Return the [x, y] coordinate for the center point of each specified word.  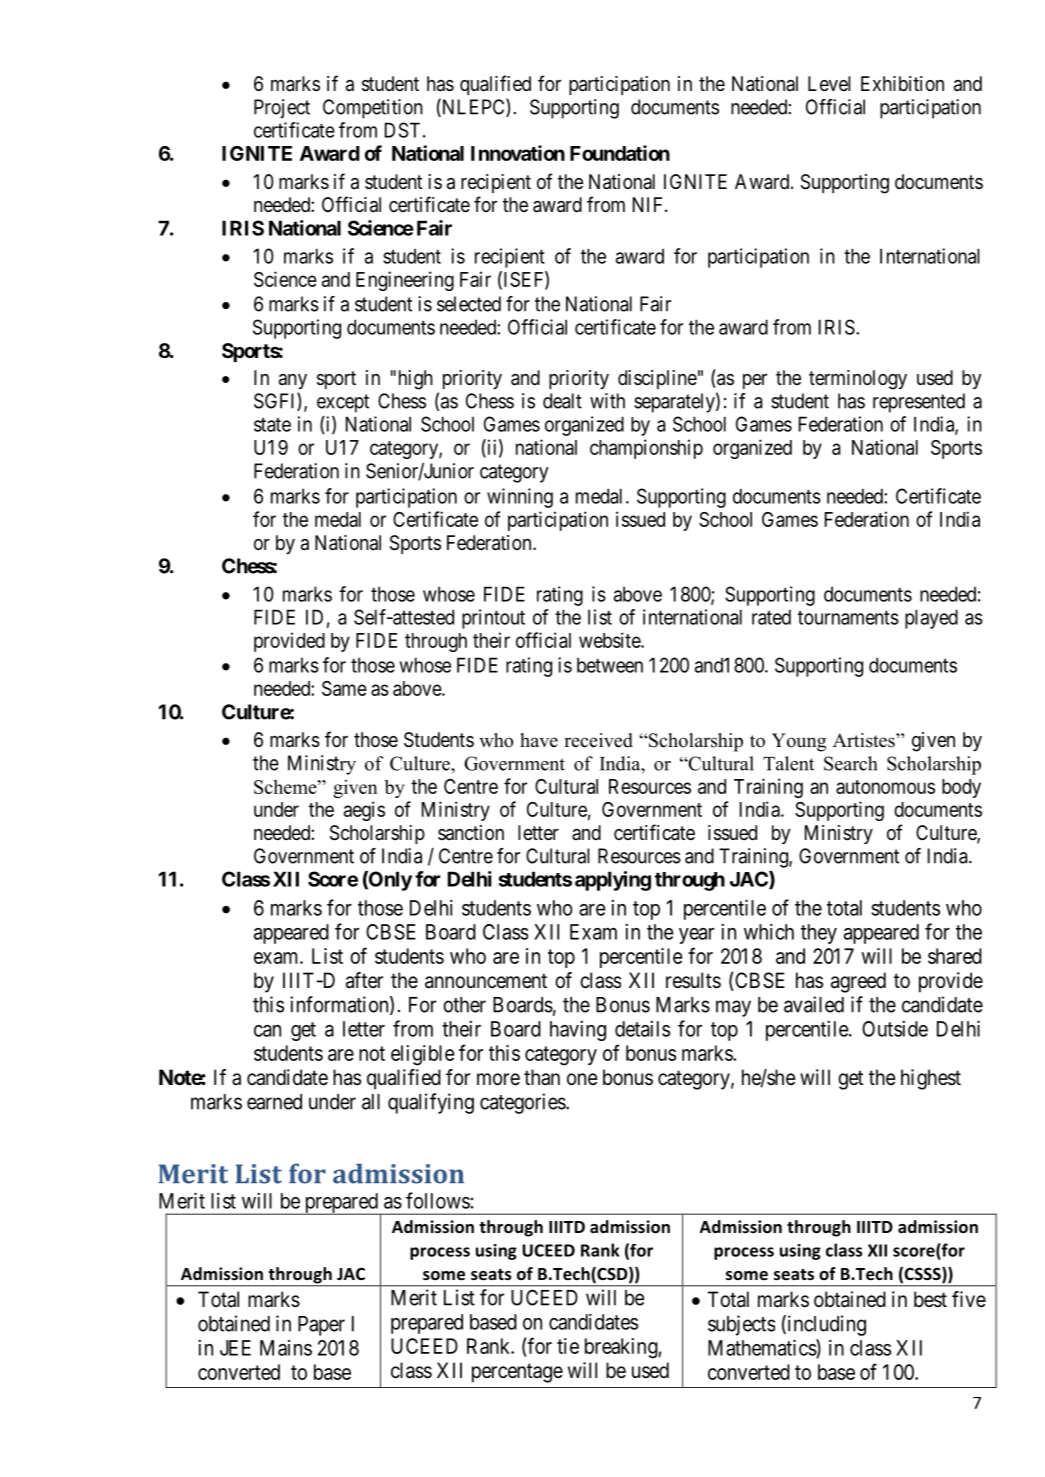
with [607, 401]
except [343, 403]
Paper [321, 1326]
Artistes [865, 740]
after [364, 980]
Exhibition [902, 83]
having [578, 1030]
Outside [895, 1028]
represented [919, 403]
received [598, 740]
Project [282, 109]
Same [344, 688]
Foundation [620, 153]
